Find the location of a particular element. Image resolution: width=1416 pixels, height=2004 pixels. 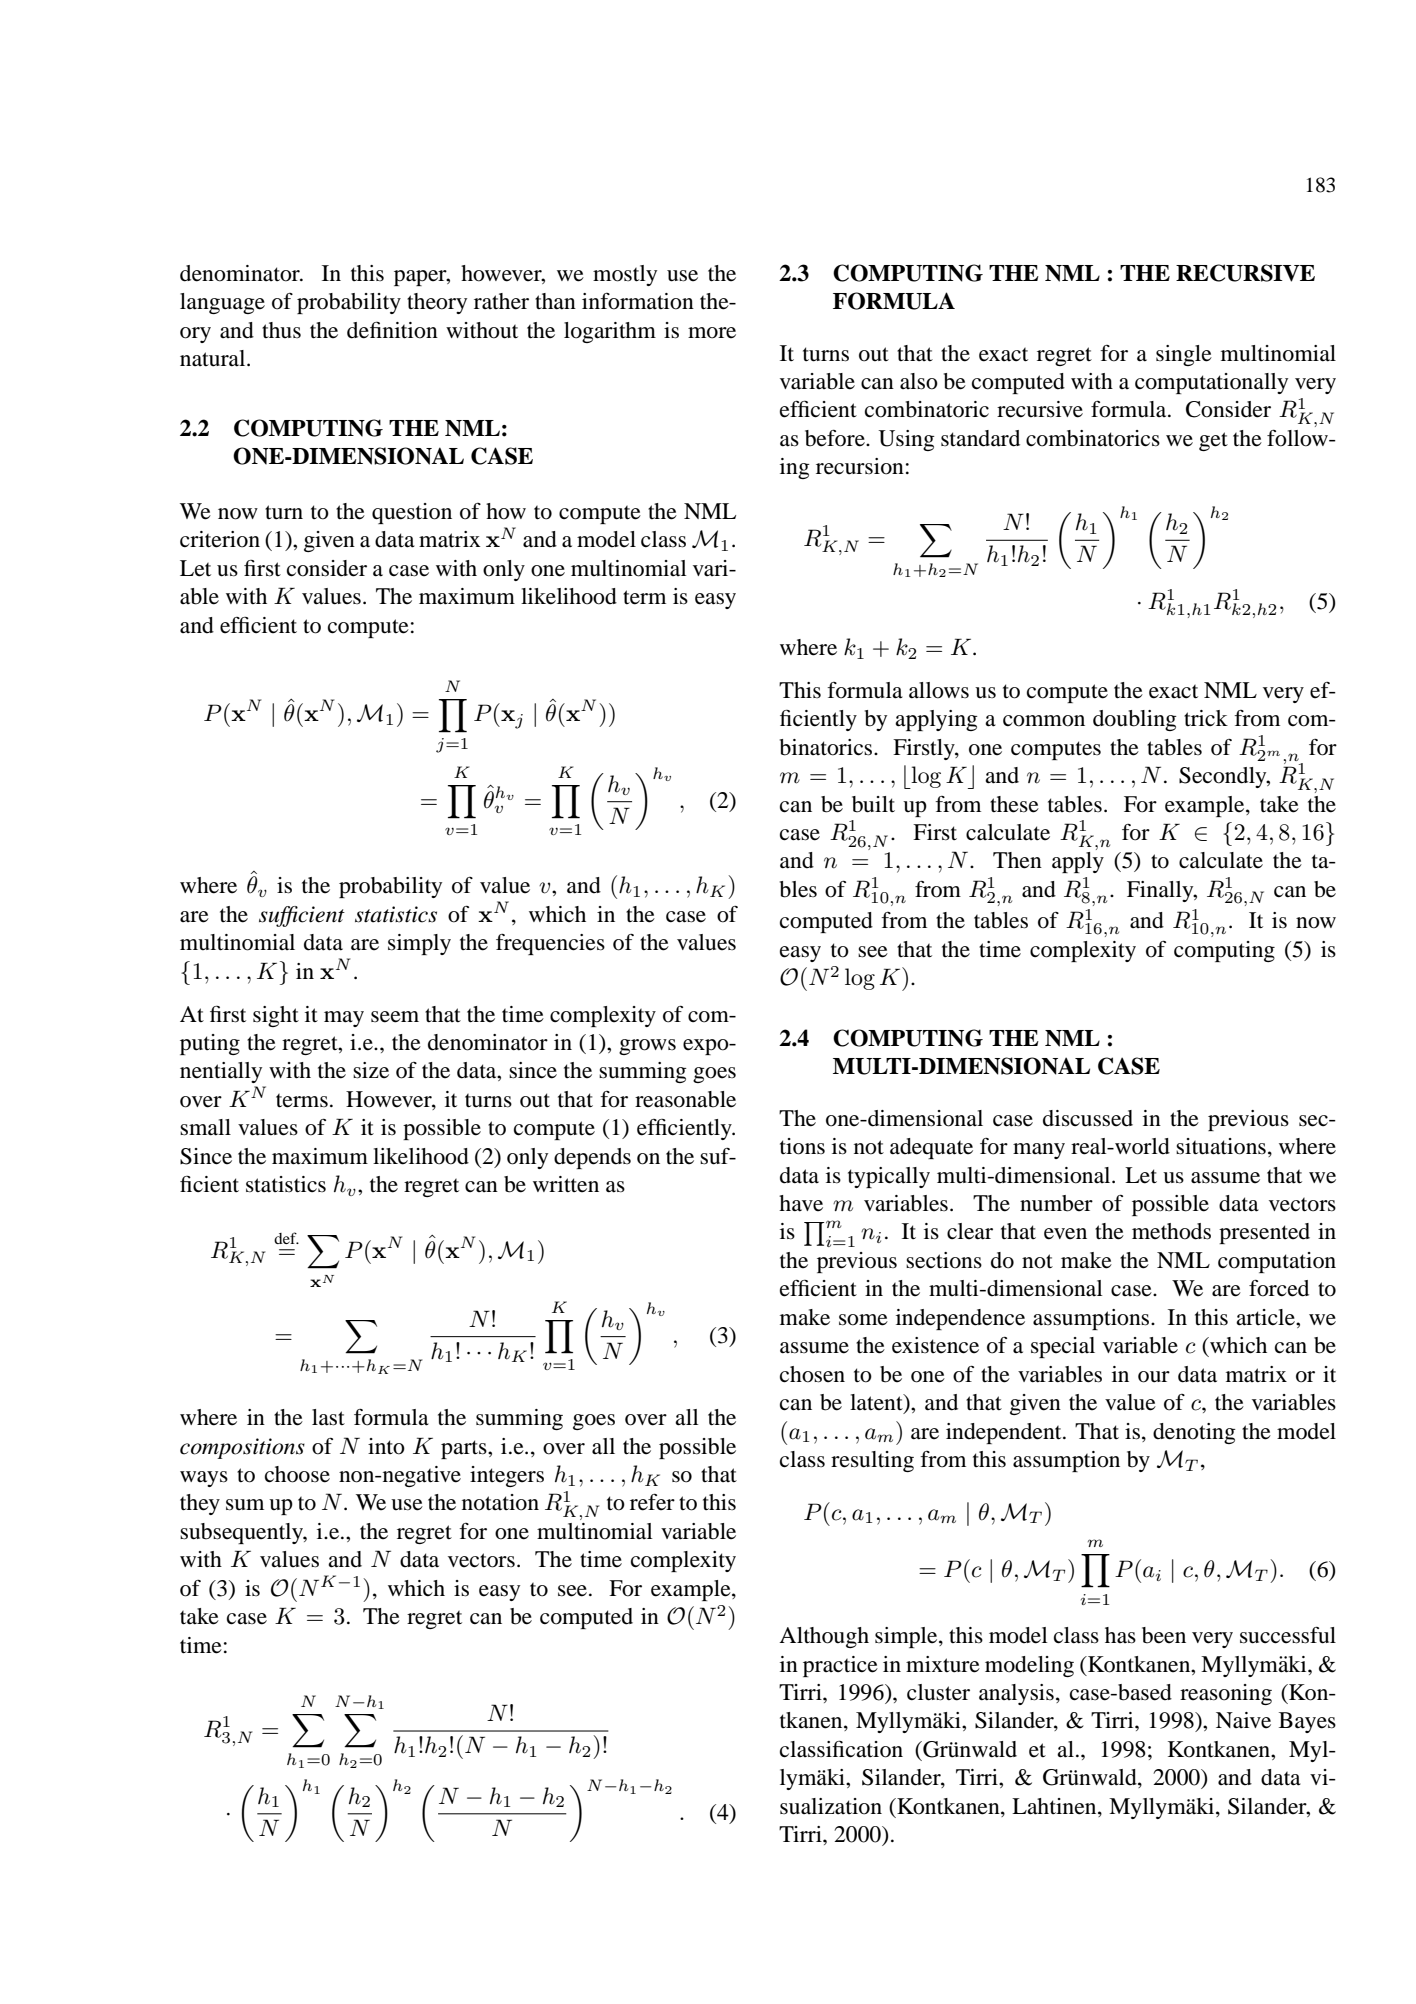

built is located at coordinates (873, 804).
